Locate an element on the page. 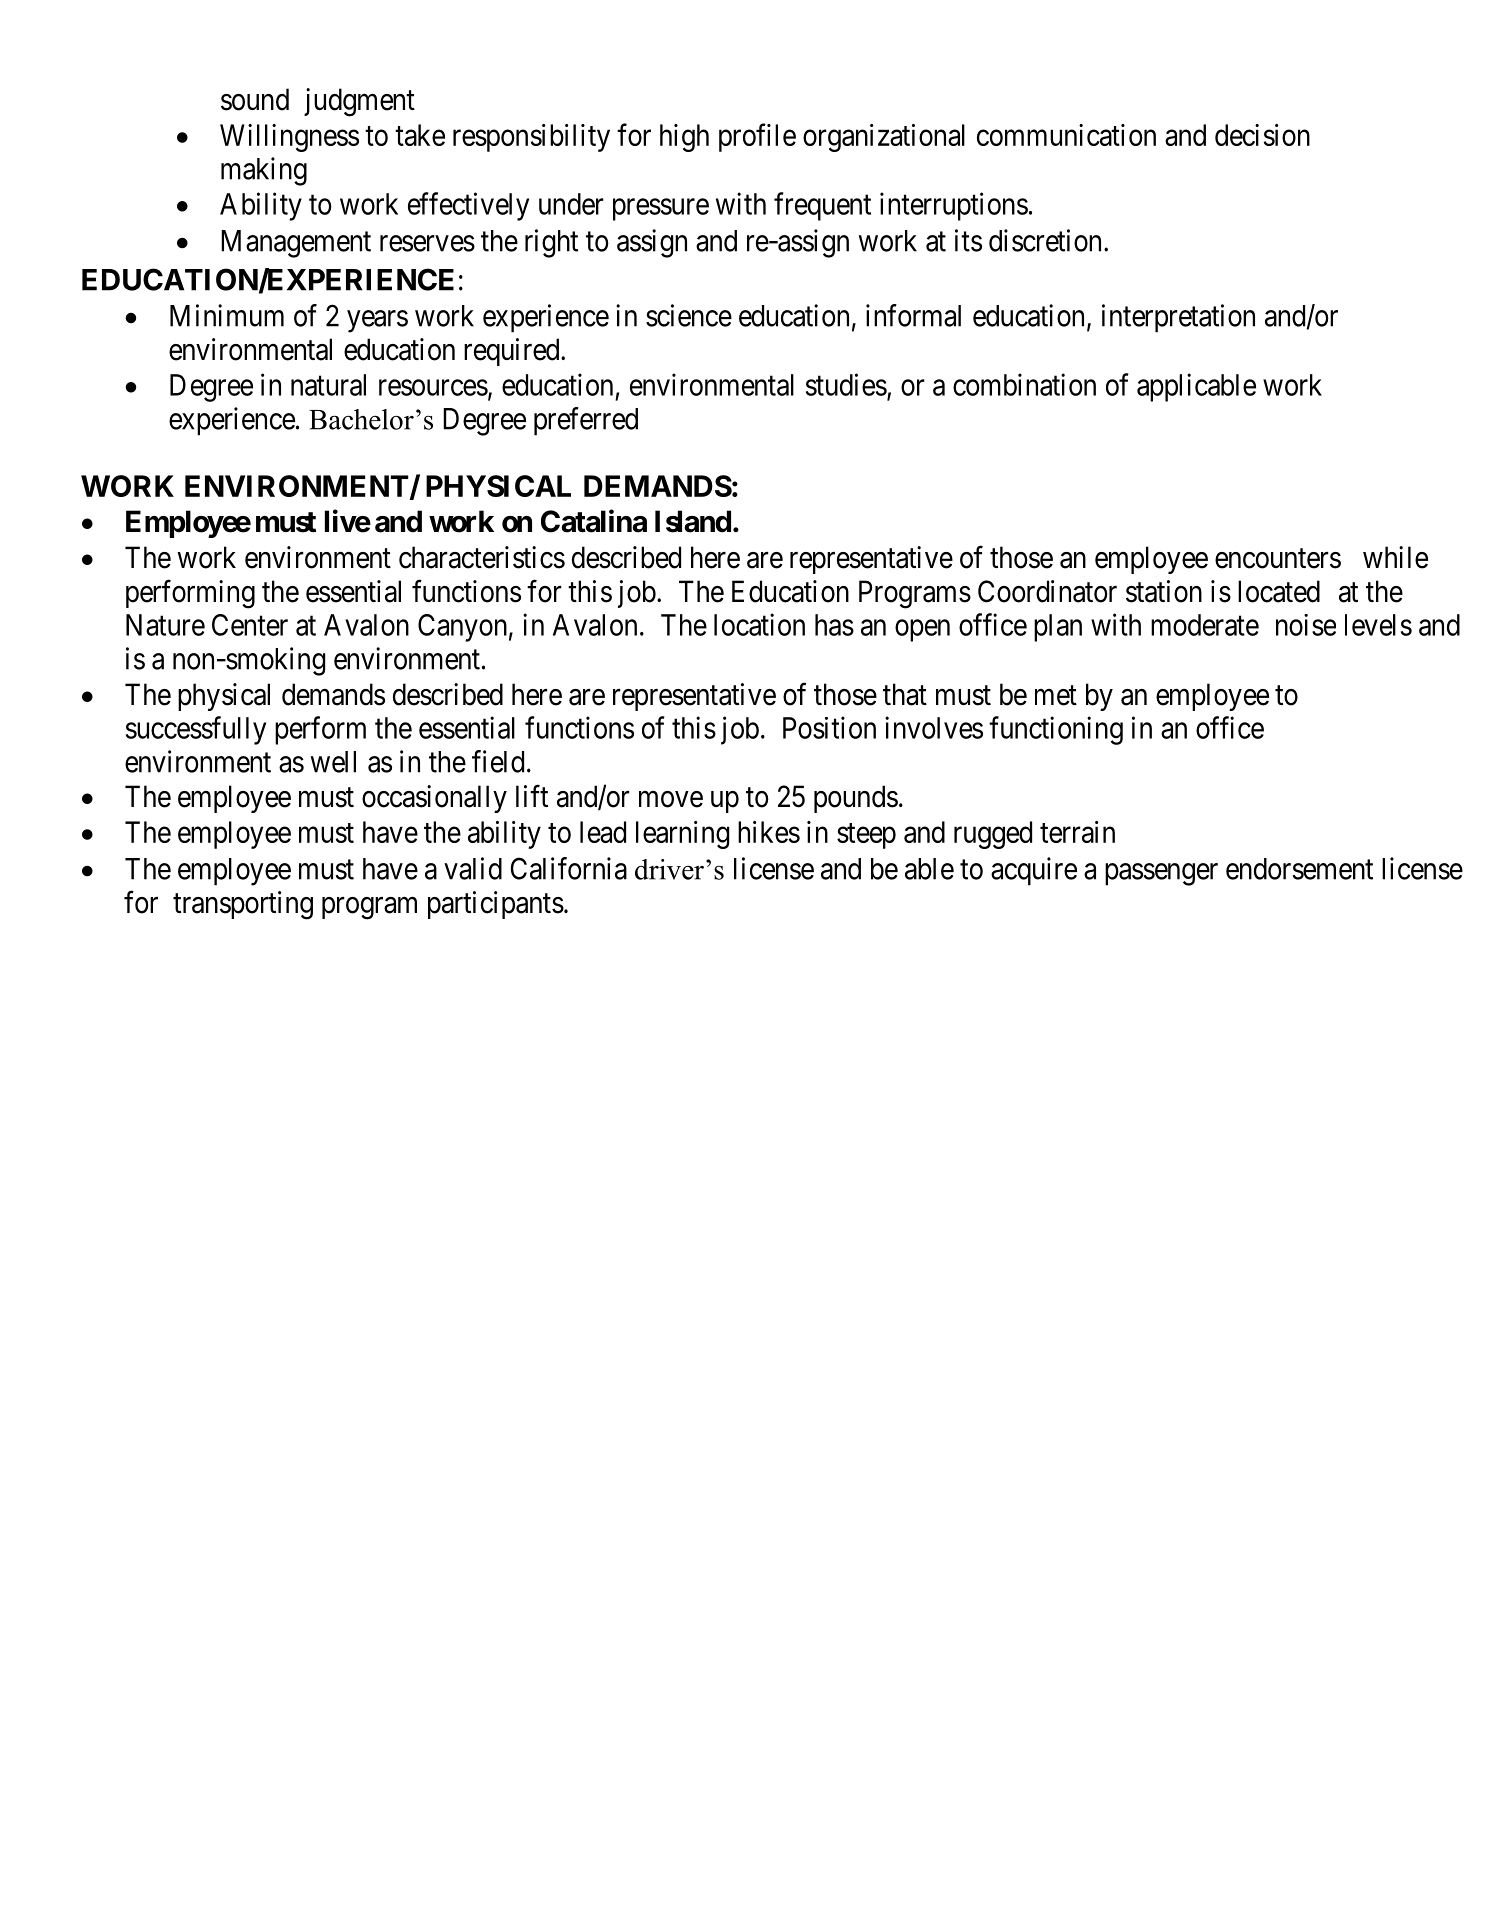  decision is located at coordinates (1262, 135).
